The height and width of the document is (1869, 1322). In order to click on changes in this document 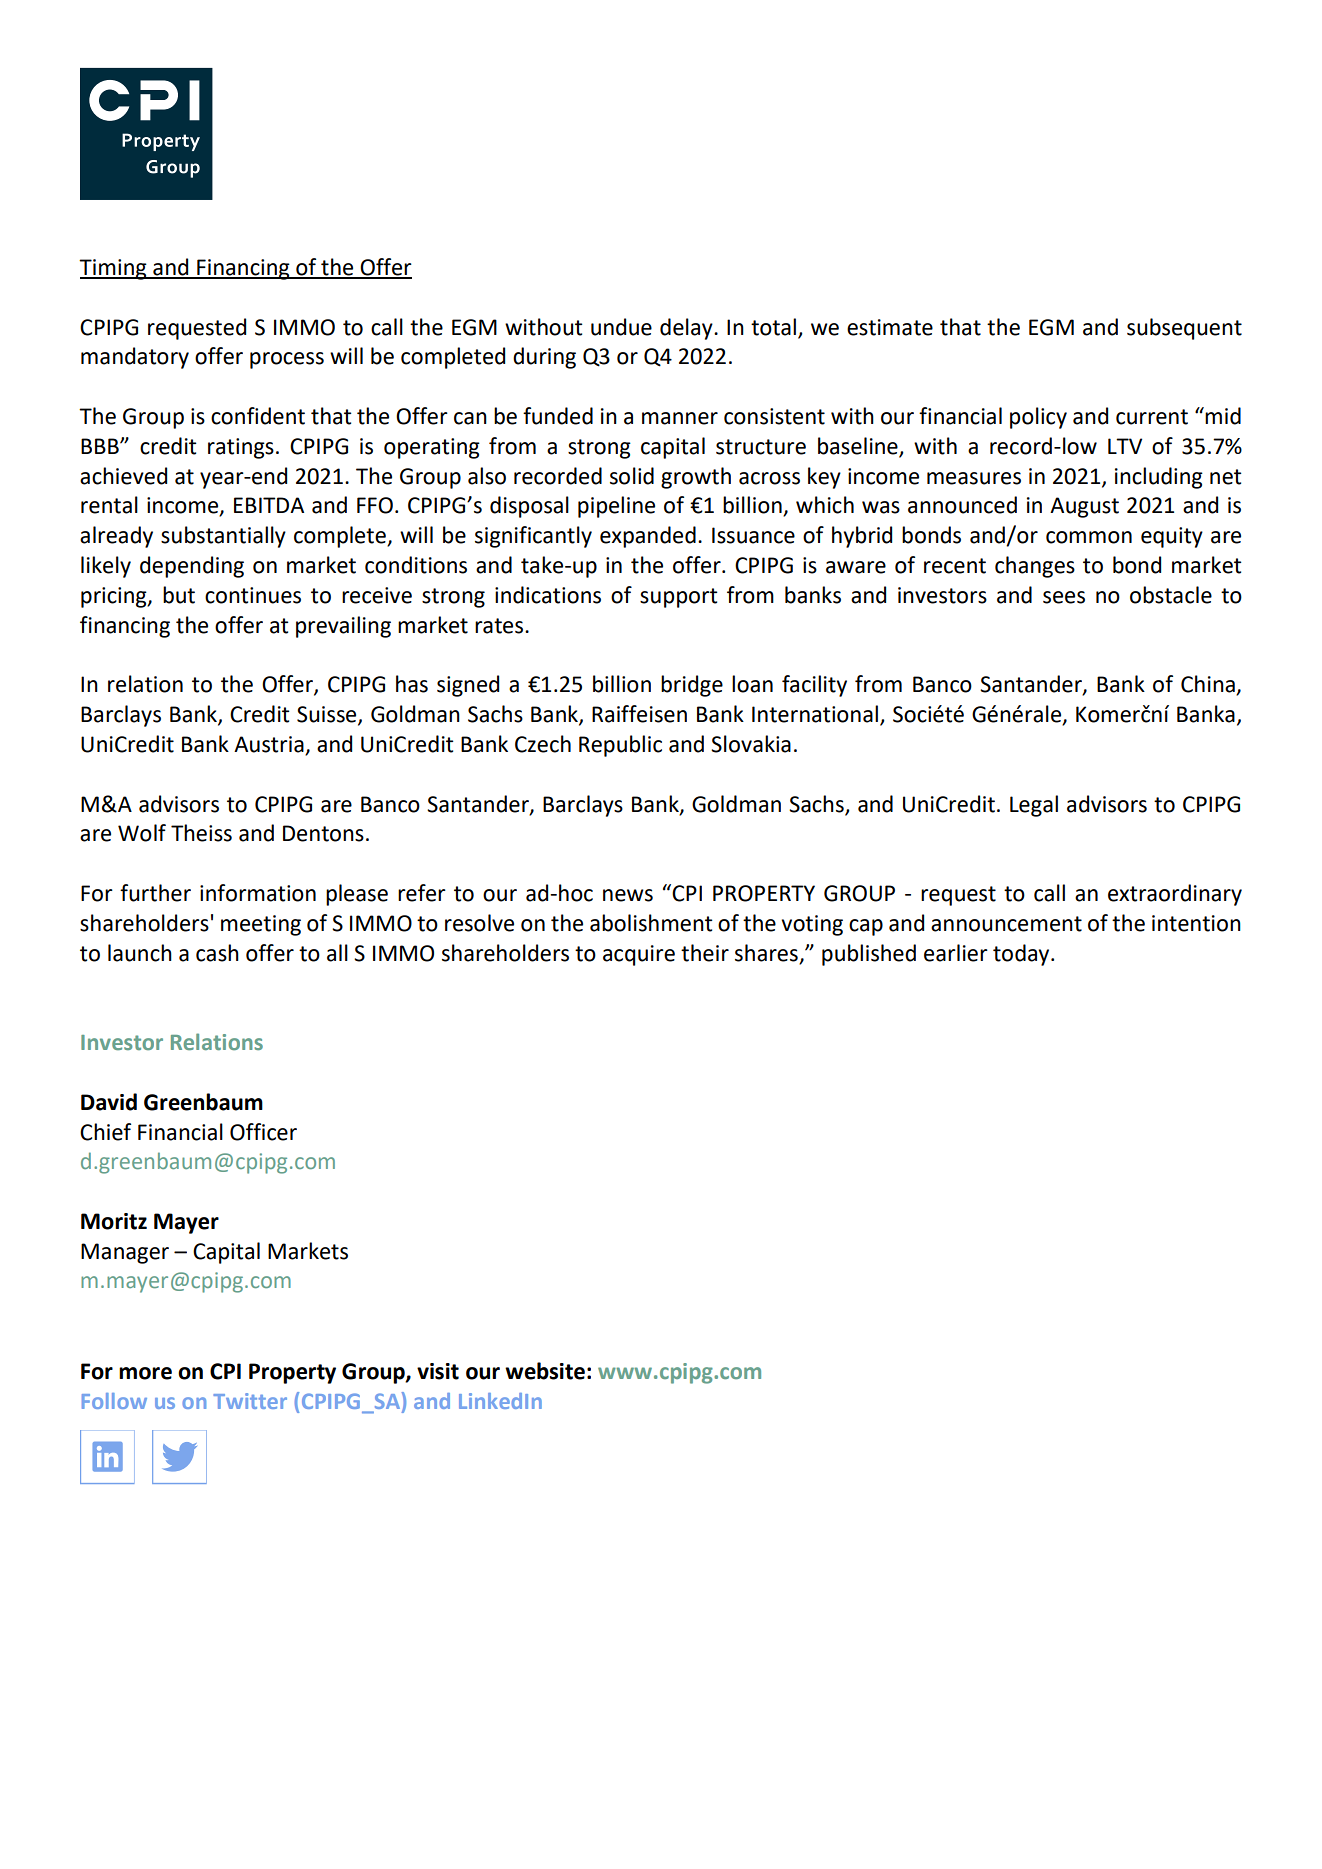, I will do `click(1035, 567)`.
